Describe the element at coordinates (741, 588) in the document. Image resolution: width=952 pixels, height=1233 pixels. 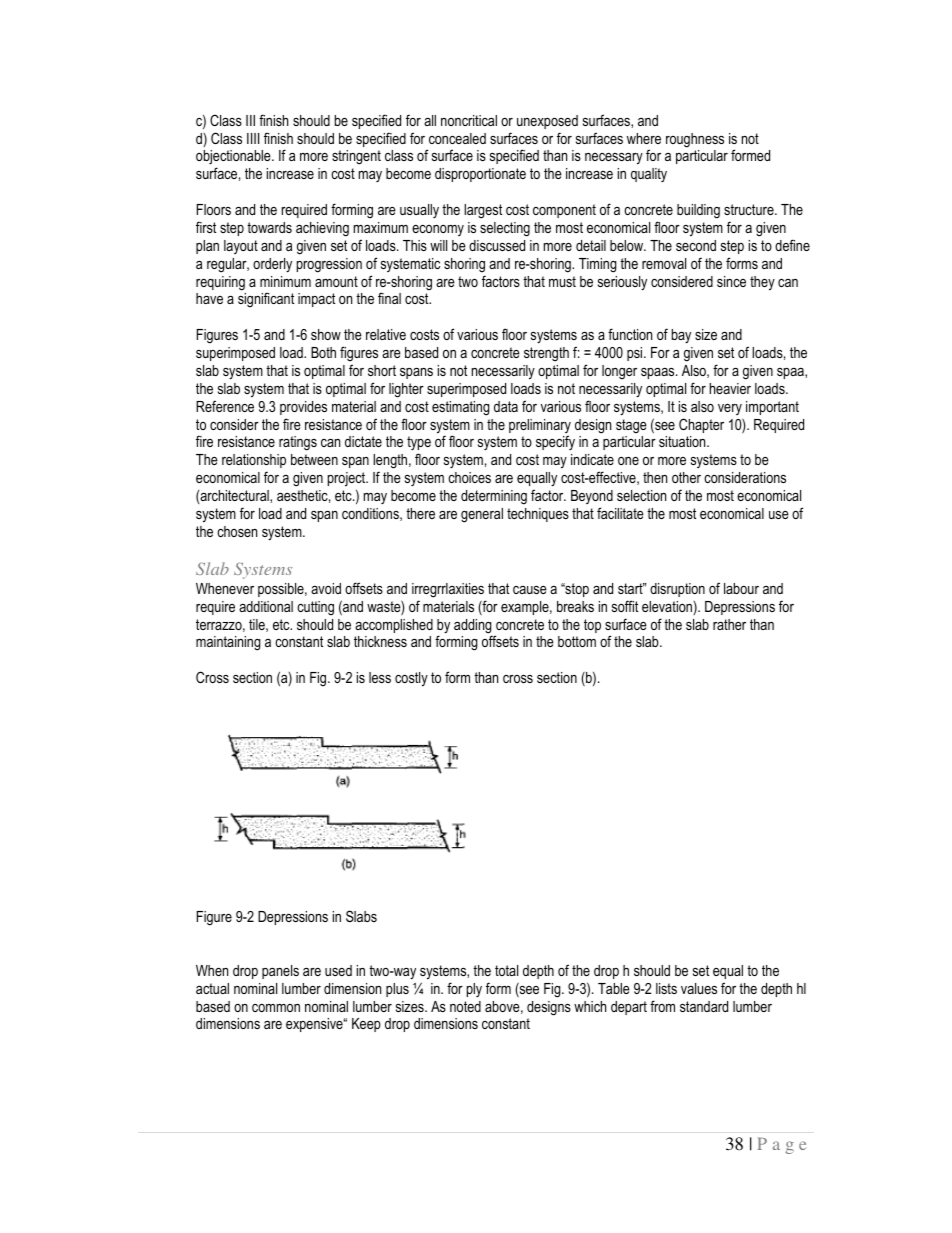
I see `labour` at that location.
